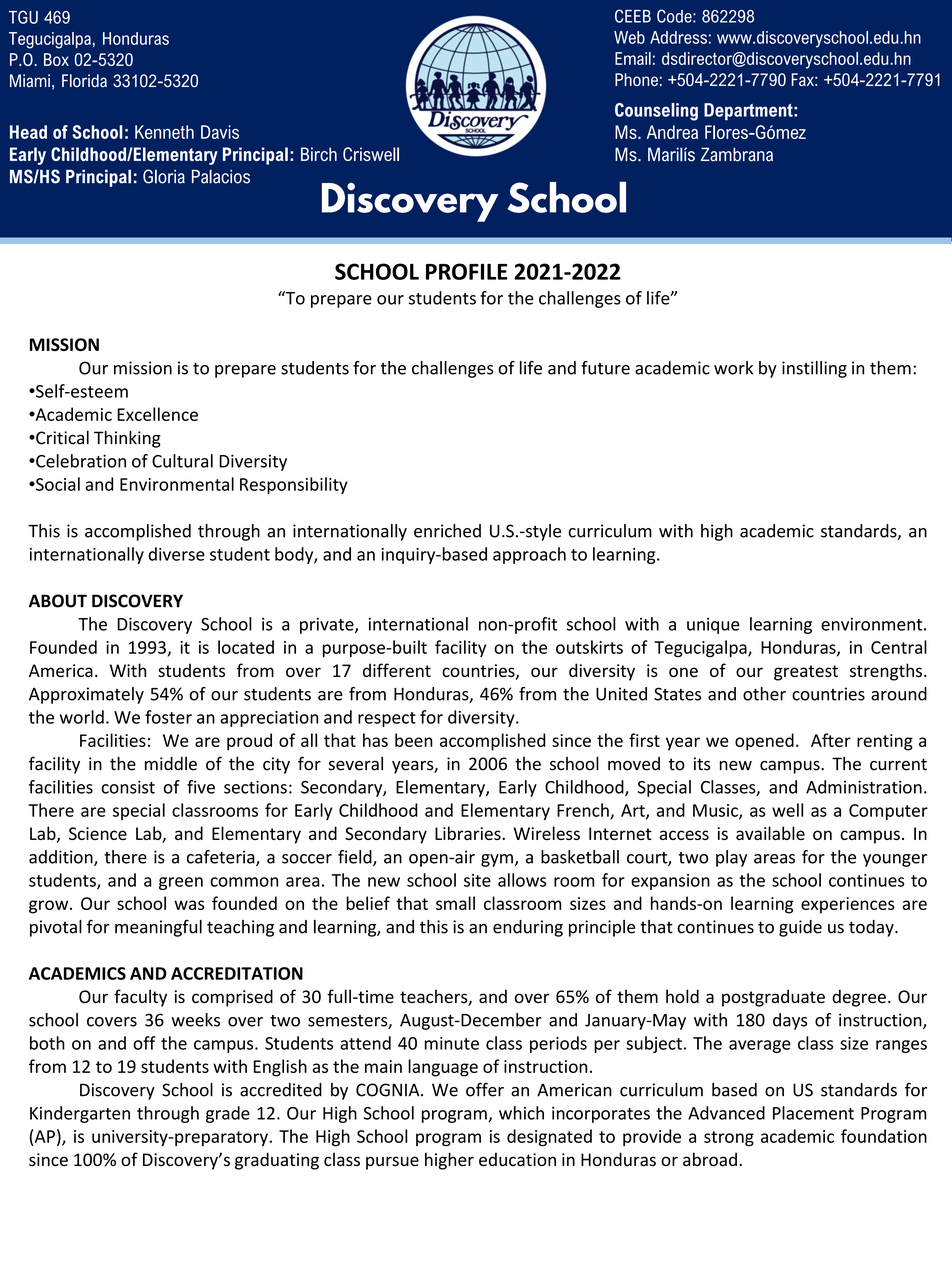  I want to click on Florida, so click(84, 81).
